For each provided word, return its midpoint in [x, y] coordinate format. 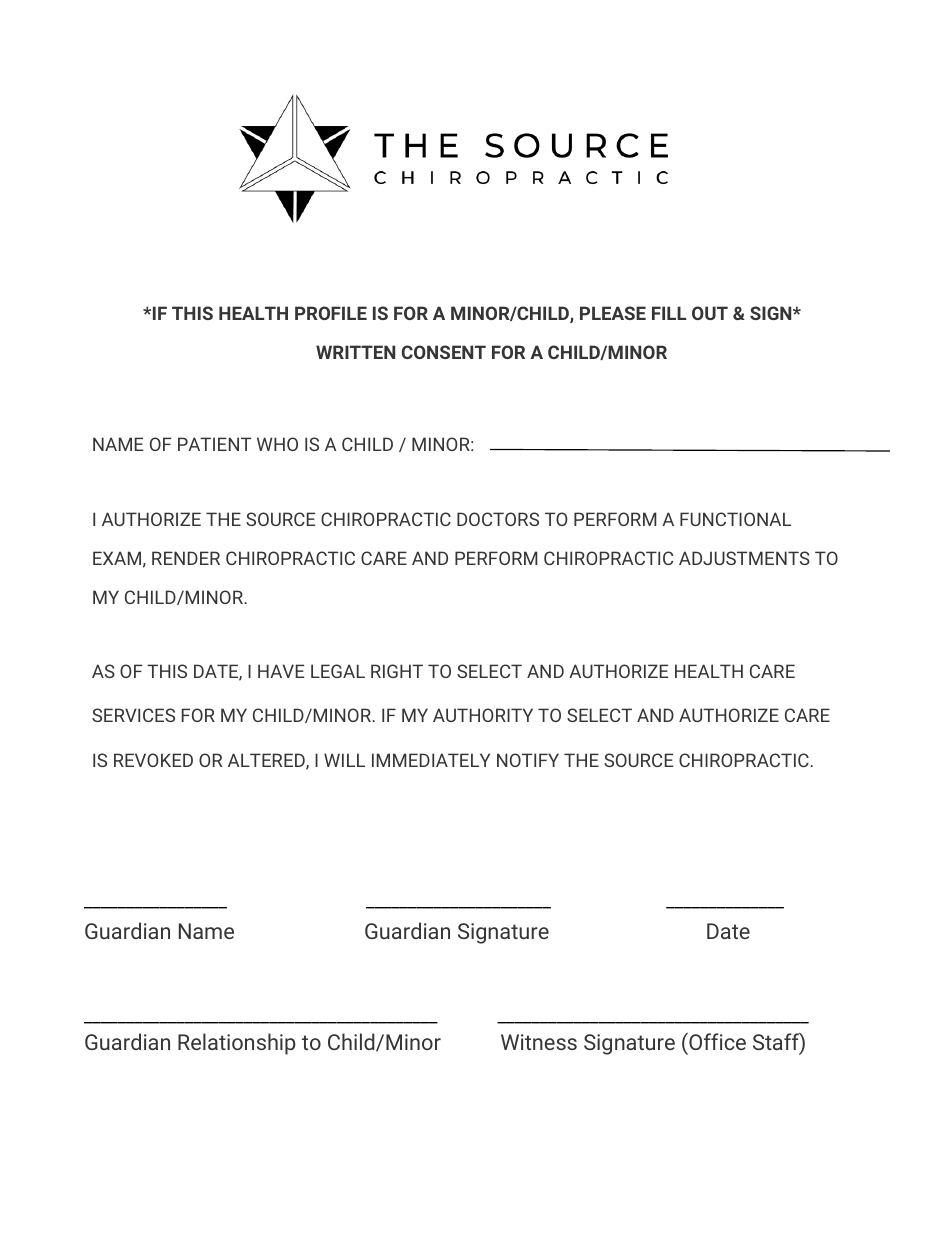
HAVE [281, 671]
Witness [539, 1042]
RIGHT [397, 671]
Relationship [236, 1044]
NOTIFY [528, 760]
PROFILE [331, 313]
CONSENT [444, 352]
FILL [669, 313]
